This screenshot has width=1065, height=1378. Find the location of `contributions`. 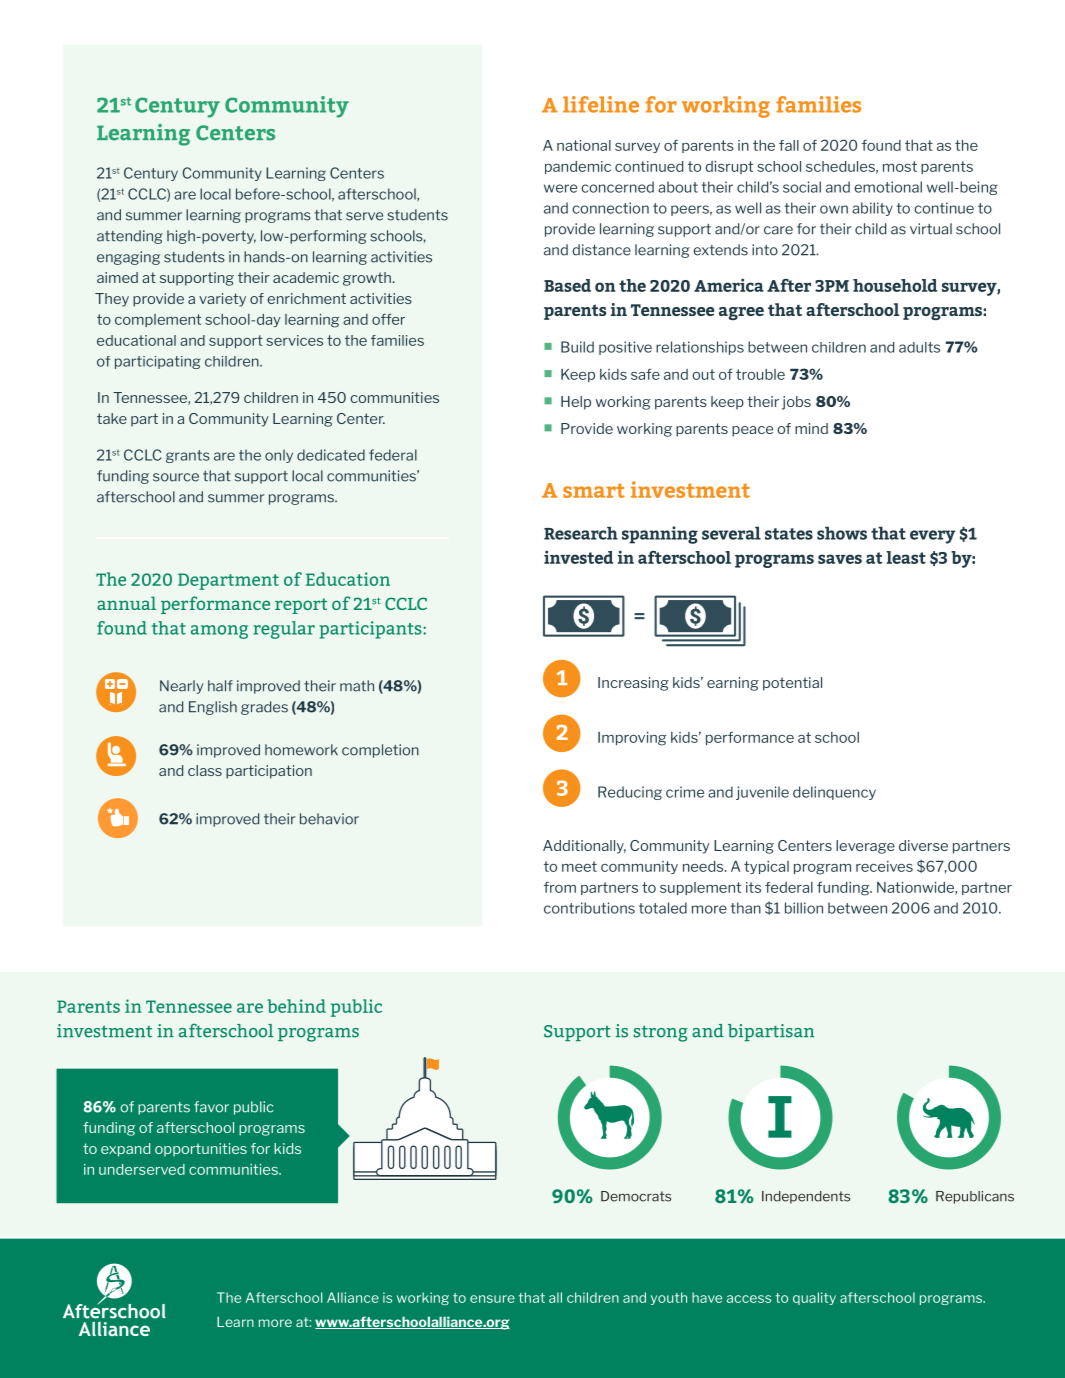

contributions is located at coordinates (589, 908).
